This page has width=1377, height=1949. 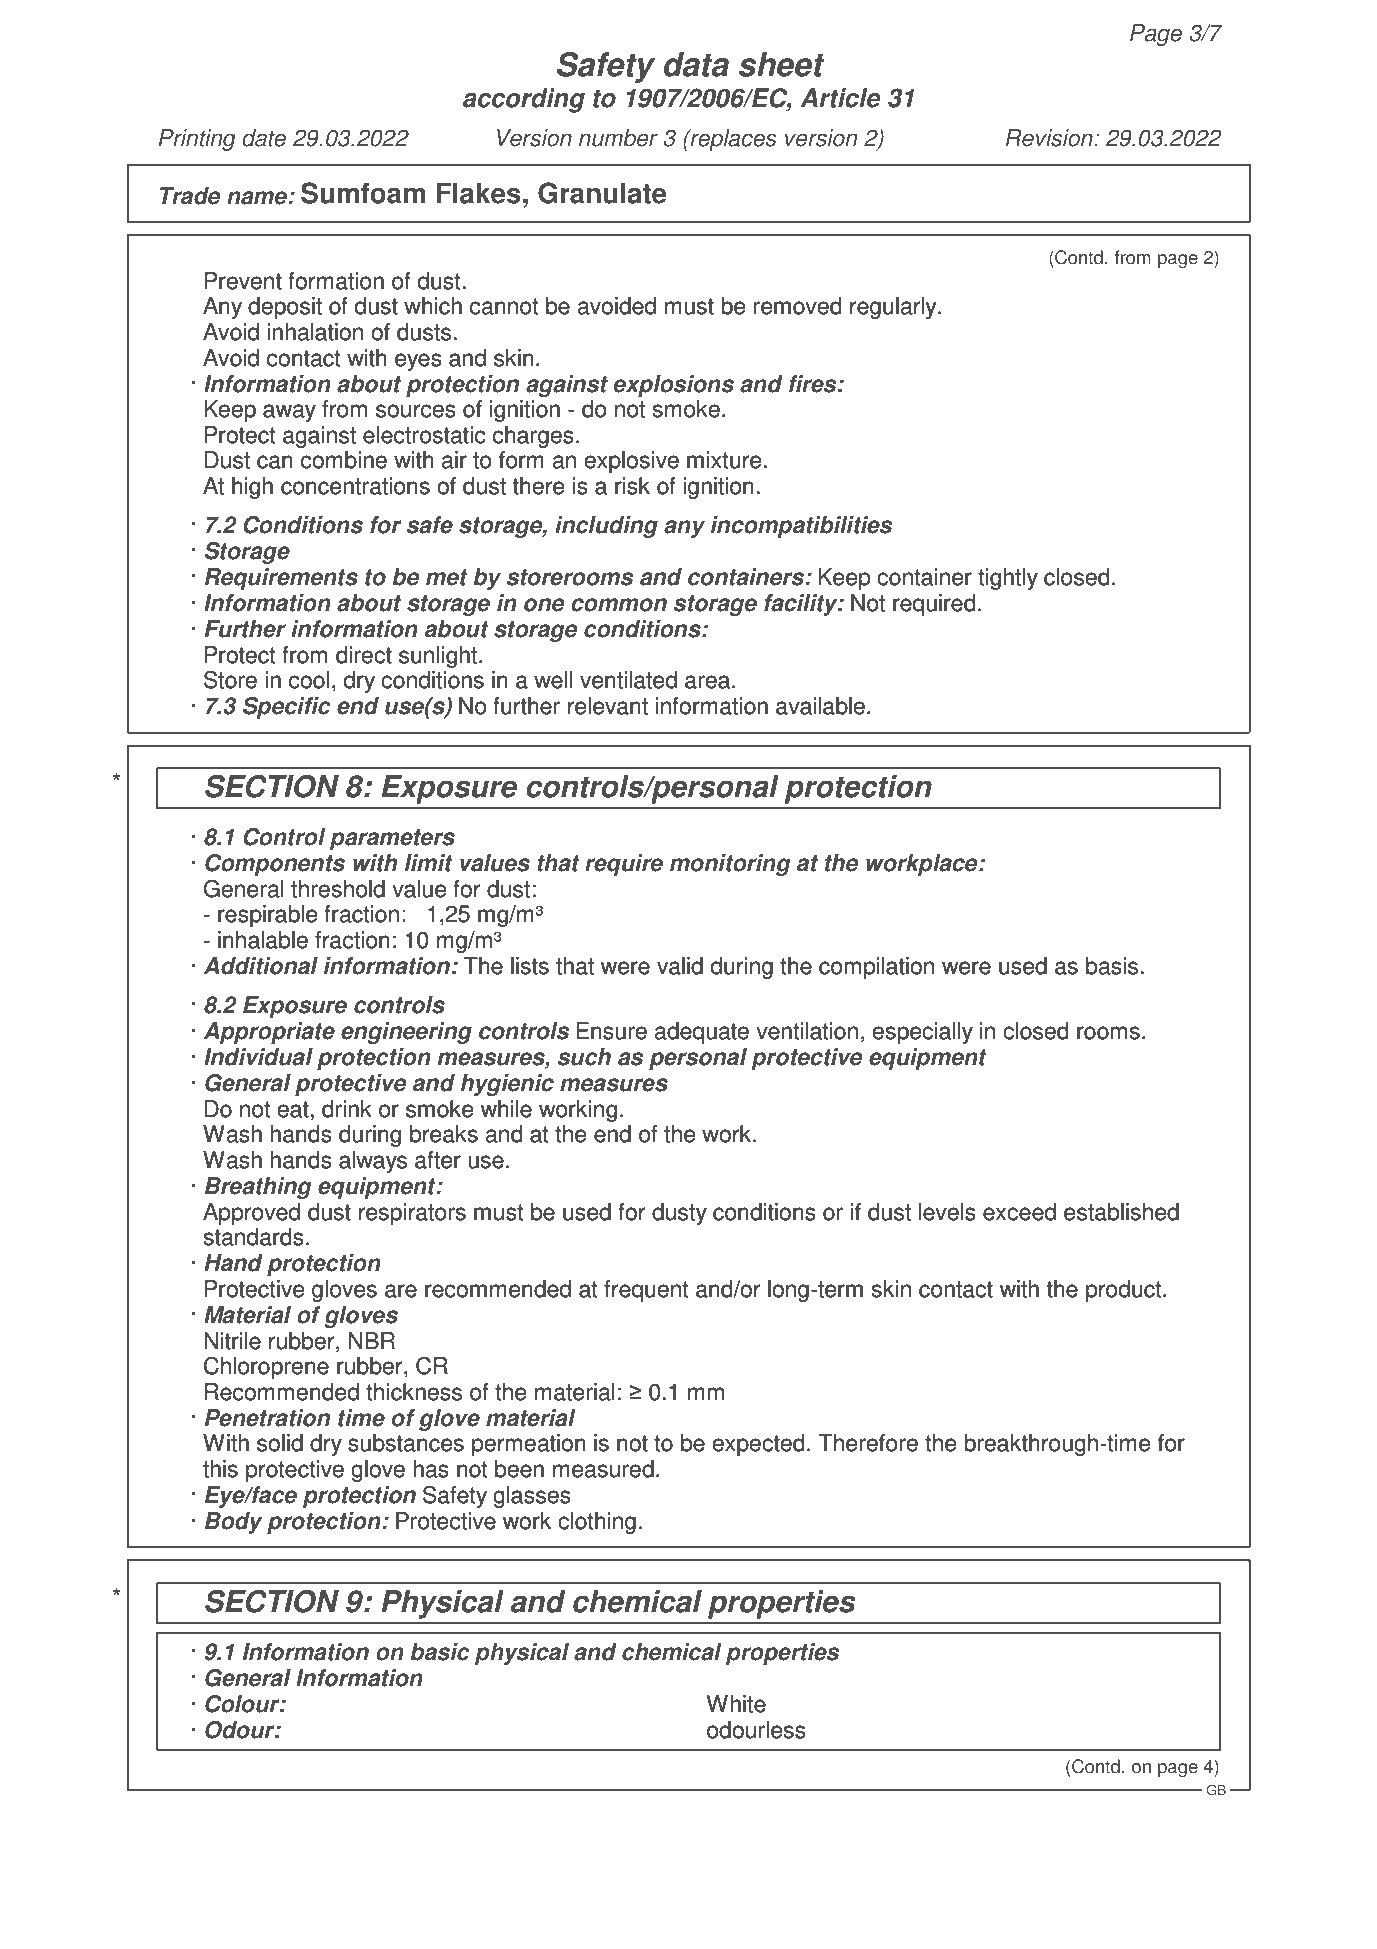 What do you see at coordinates (730, 865) in the page?
I see `monitoring` at bounding box center [730, 865].
